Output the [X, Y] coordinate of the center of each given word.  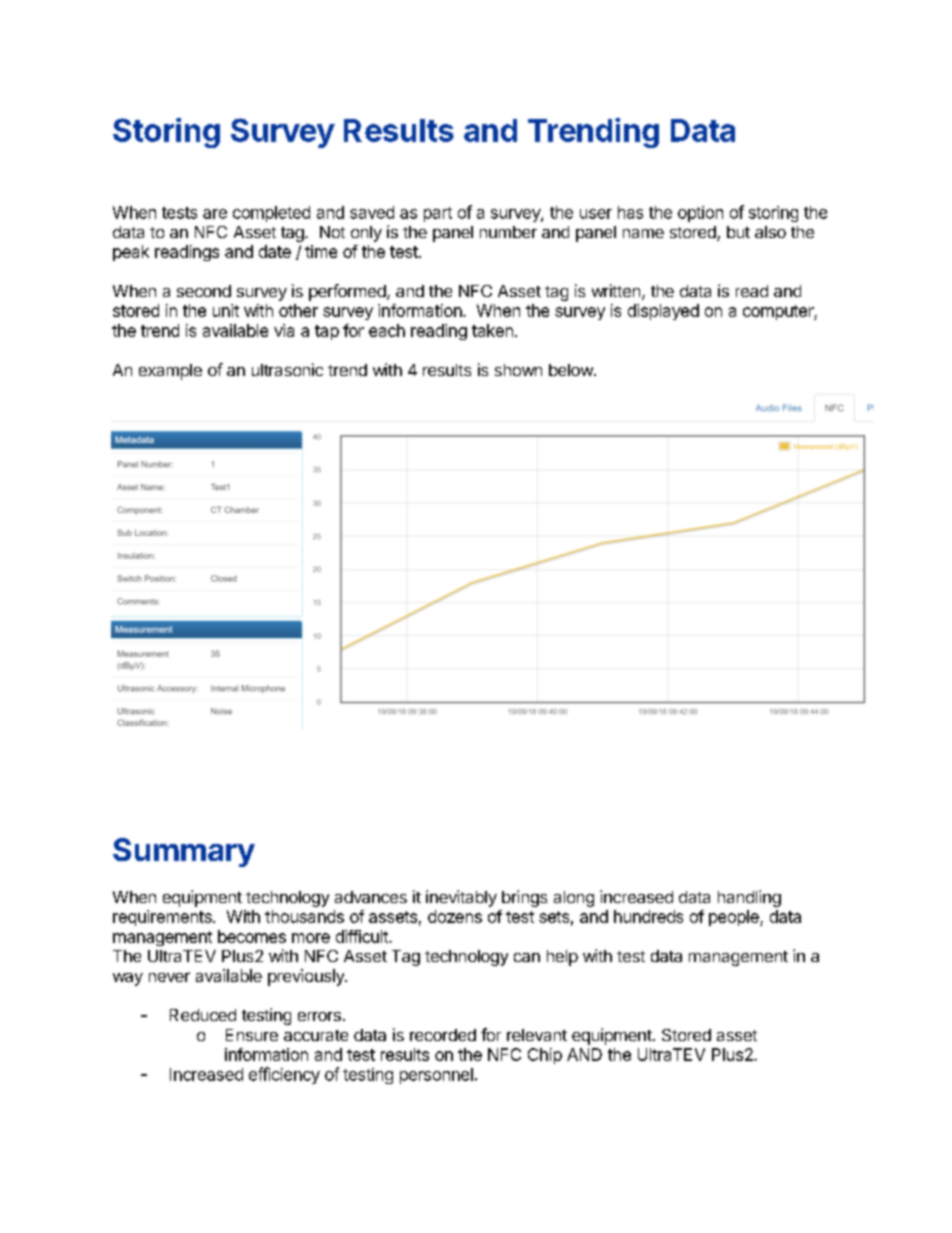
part [438, 214]
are [215, 214]
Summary [184, 852]
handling [749, 898]
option [700, 214]
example [170, 372]
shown [518, 370]
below [572, 370]
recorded [443, 1035]
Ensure [252, 1035]
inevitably [461, 898]
